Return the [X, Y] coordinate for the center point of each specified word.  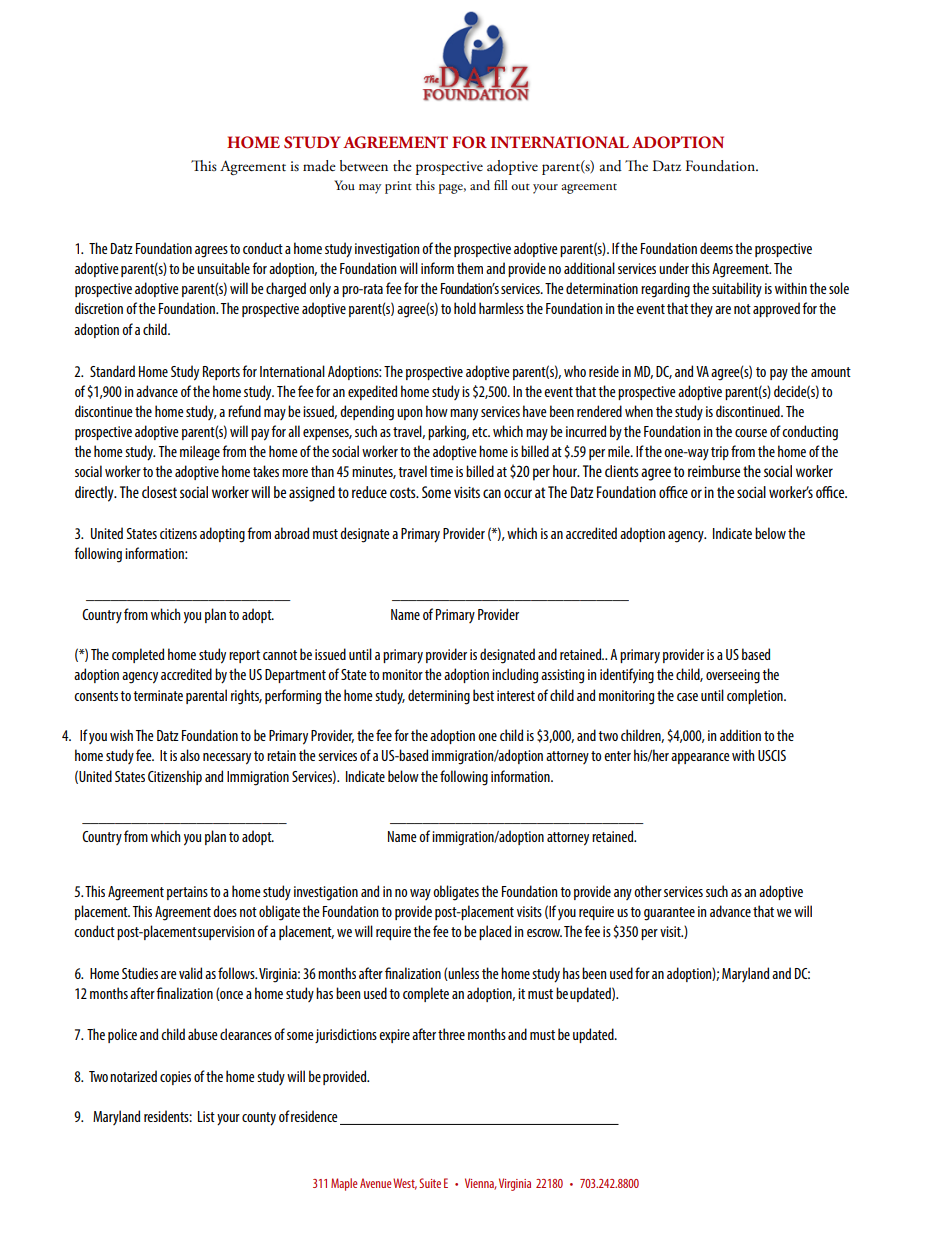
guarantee [669, 914]
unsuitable [223, 268]
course [751, 433]
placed [495, 932]
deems [716, 248]
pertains [187, 893]
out [520, 186]
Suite [430, 1183]
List [206, 1116]
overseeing [733, 676]
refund [244, 411]
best [483, 695]
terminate [158, 695]
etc [481, 432]
